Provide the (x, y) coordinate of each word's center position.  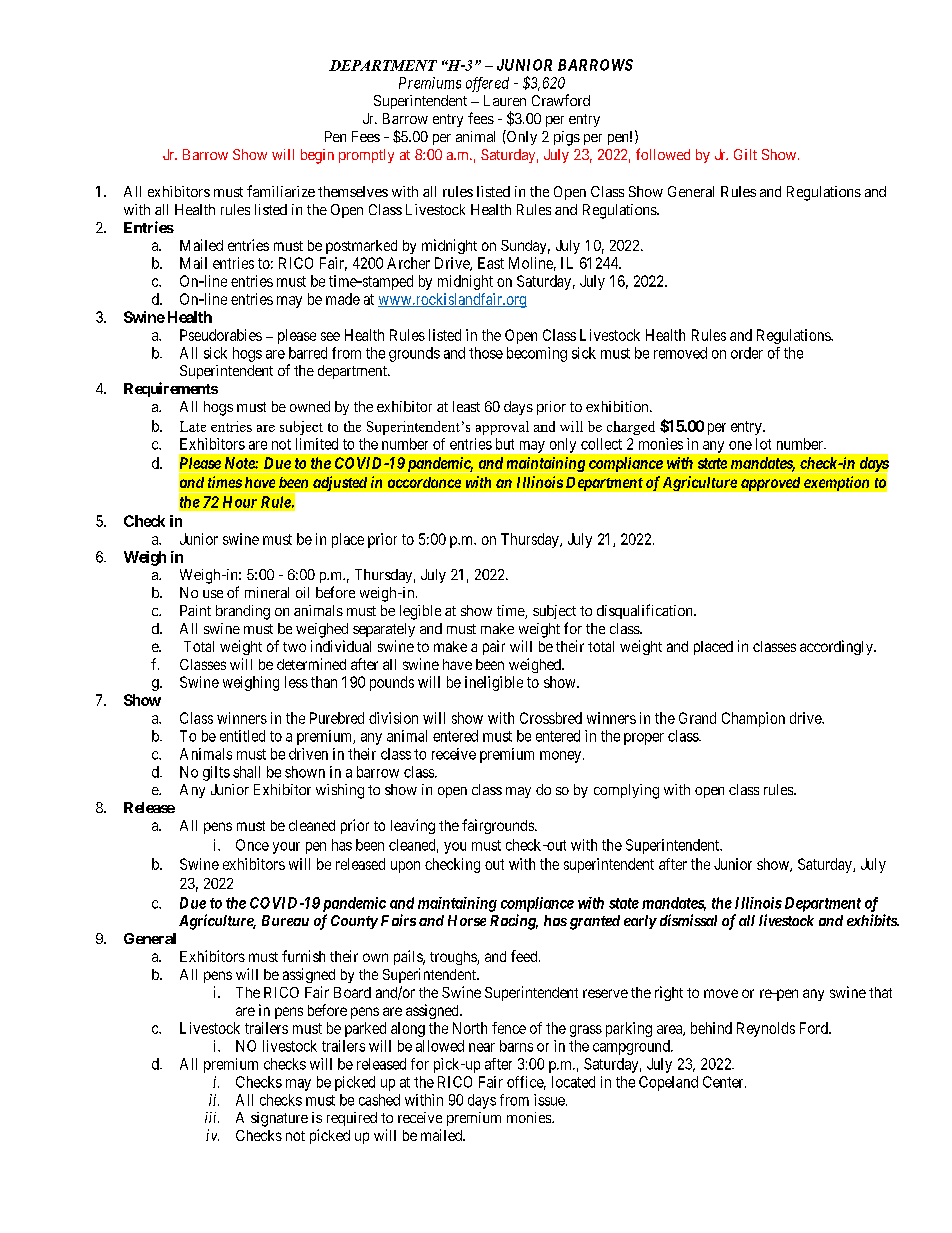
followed (663, 154)
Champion (753, 719)
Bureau (285, 920)
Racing (514, 922)
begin (317, 156)
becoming (537, 354)
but (505, 444)
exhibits (872, 920)
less (296, 682)
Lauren (505, 100)
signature (279, 1119)
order (747, 353)
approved (770, 484)
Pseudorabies (221, 335)
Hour (240, 502)
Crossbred (551, 718)
